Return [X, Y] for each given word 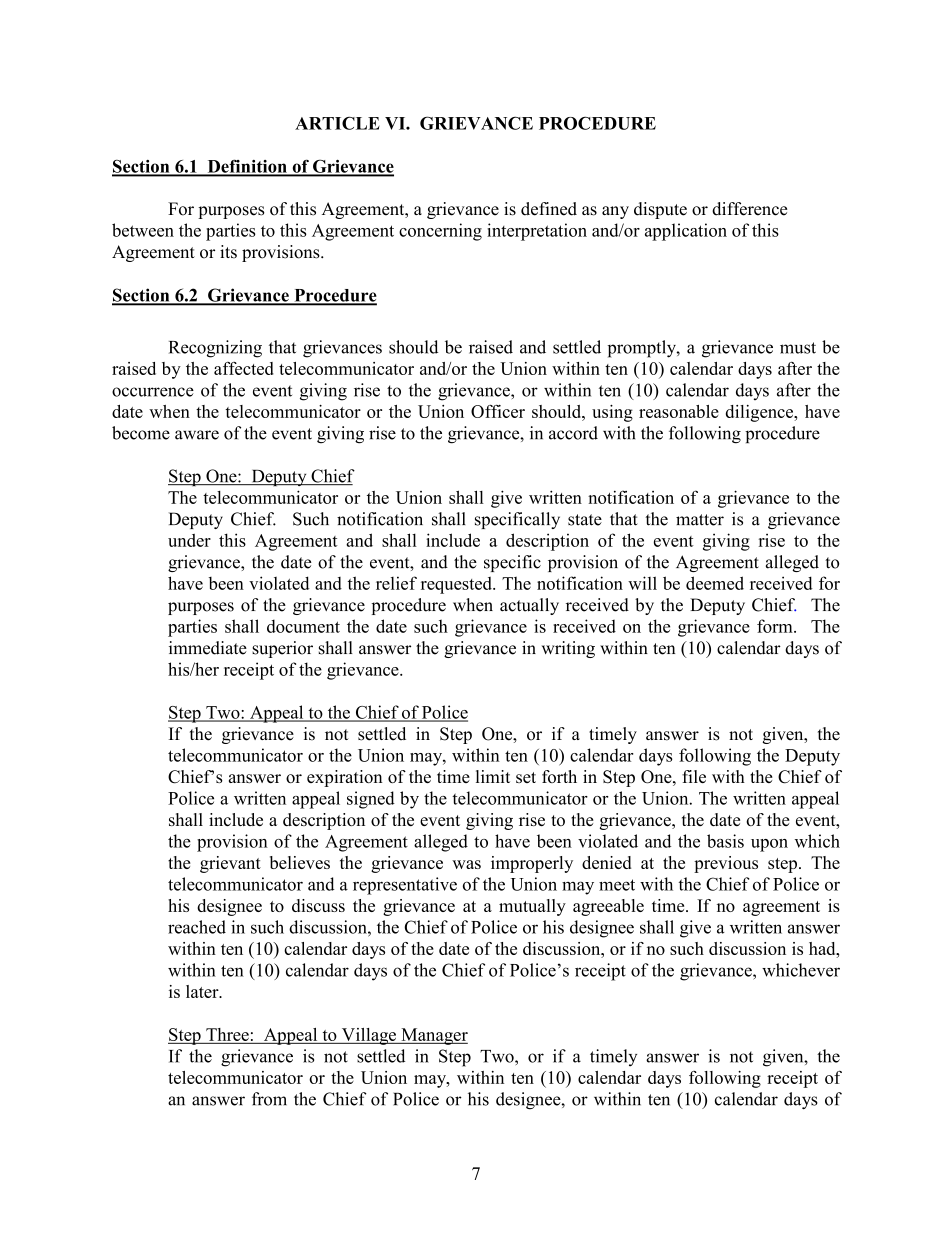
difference [749, 209]
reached [197, 927]
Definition [247, 167]
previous [726, 864]
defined [549, 209]
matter [700, 520]
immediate [208, 648]
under [189, 540]
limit [493, 776]
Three [227, 1034]
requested [457, 585]
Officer [498, 411]
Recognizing [215, 349]
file [694, 776]
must [798, 348]
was [466, 864]
